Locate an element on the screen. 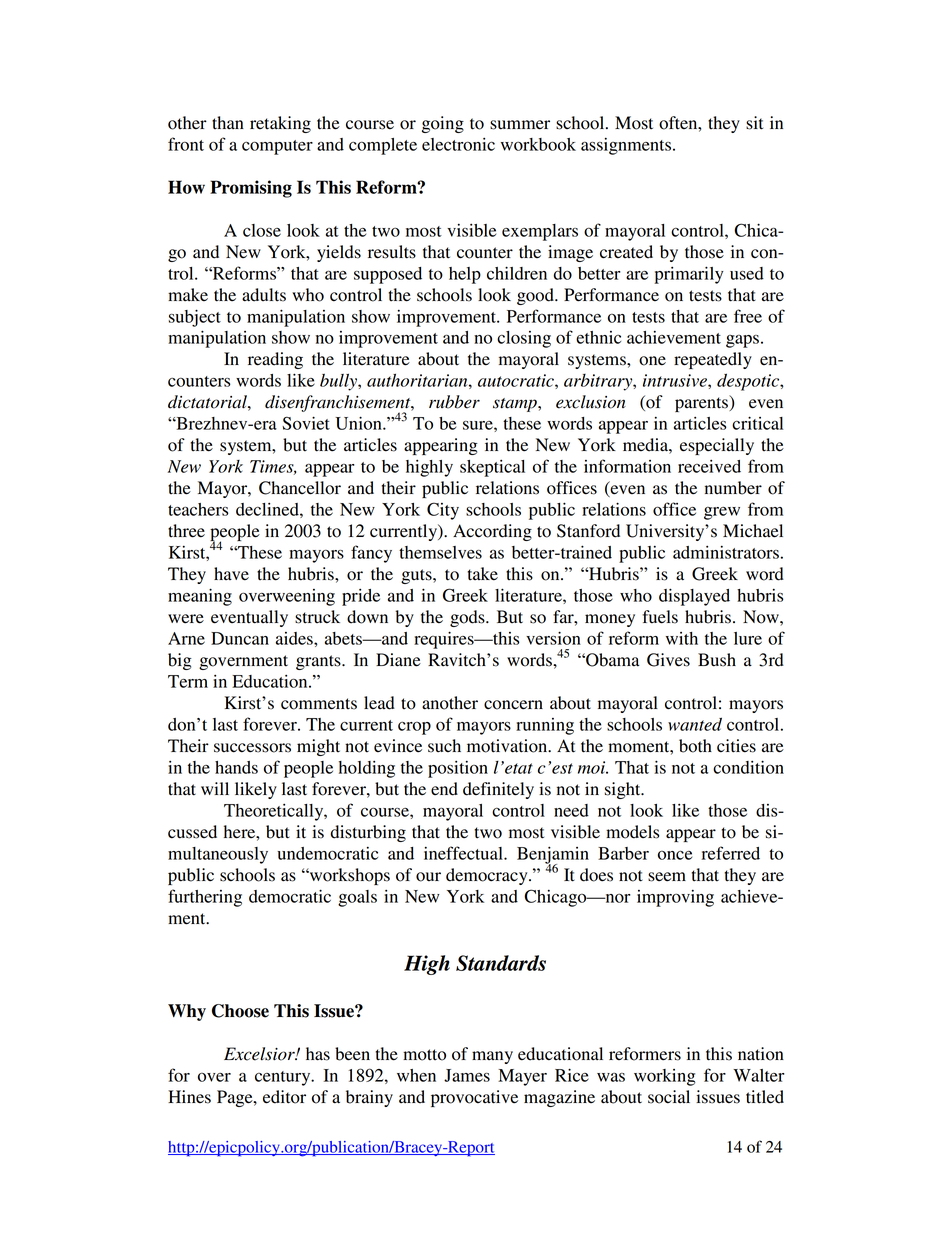  displayed is located at coordinates (694, 597).
